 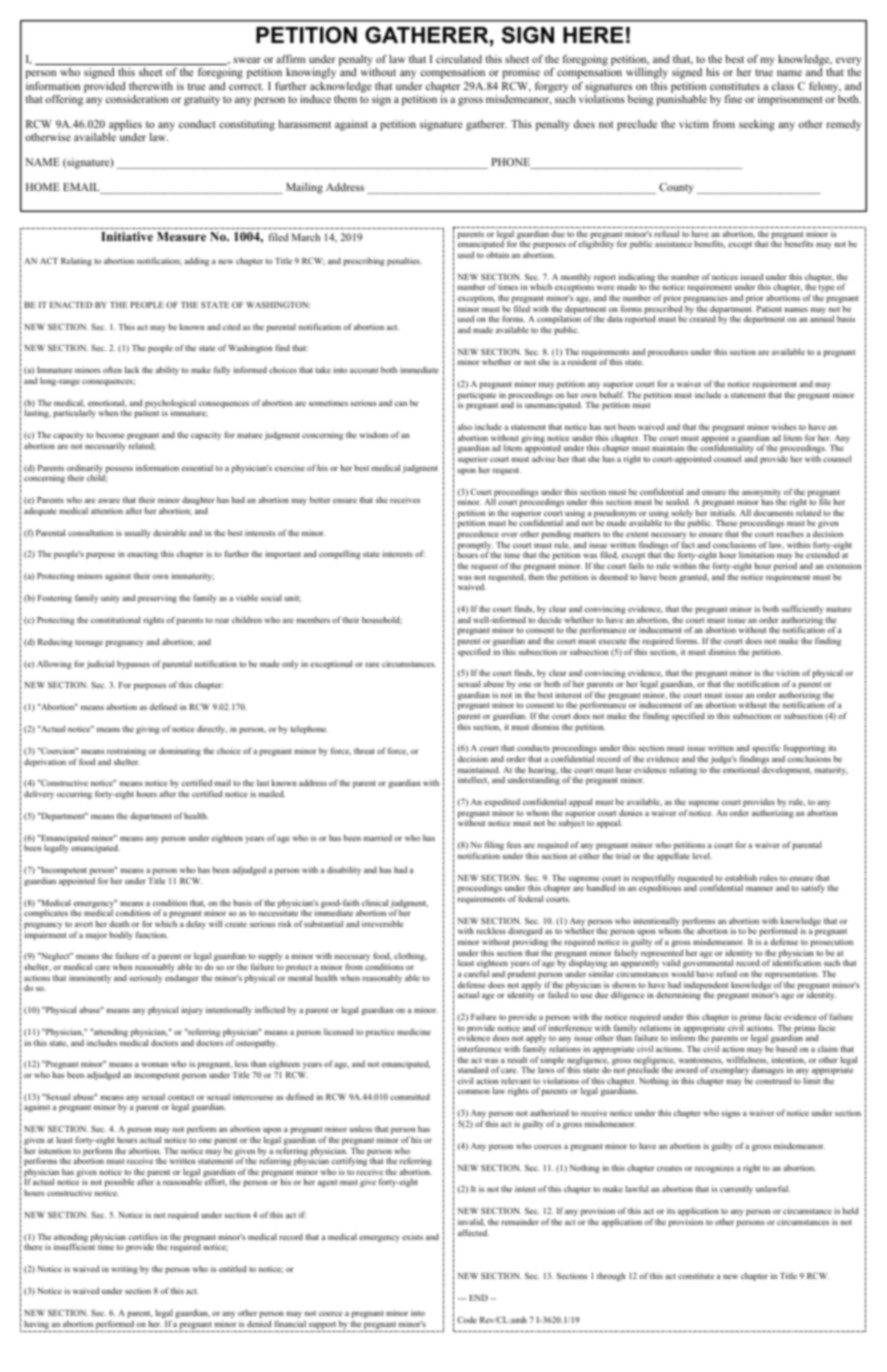 I want to click on specific, so click(x=766, y=750).
